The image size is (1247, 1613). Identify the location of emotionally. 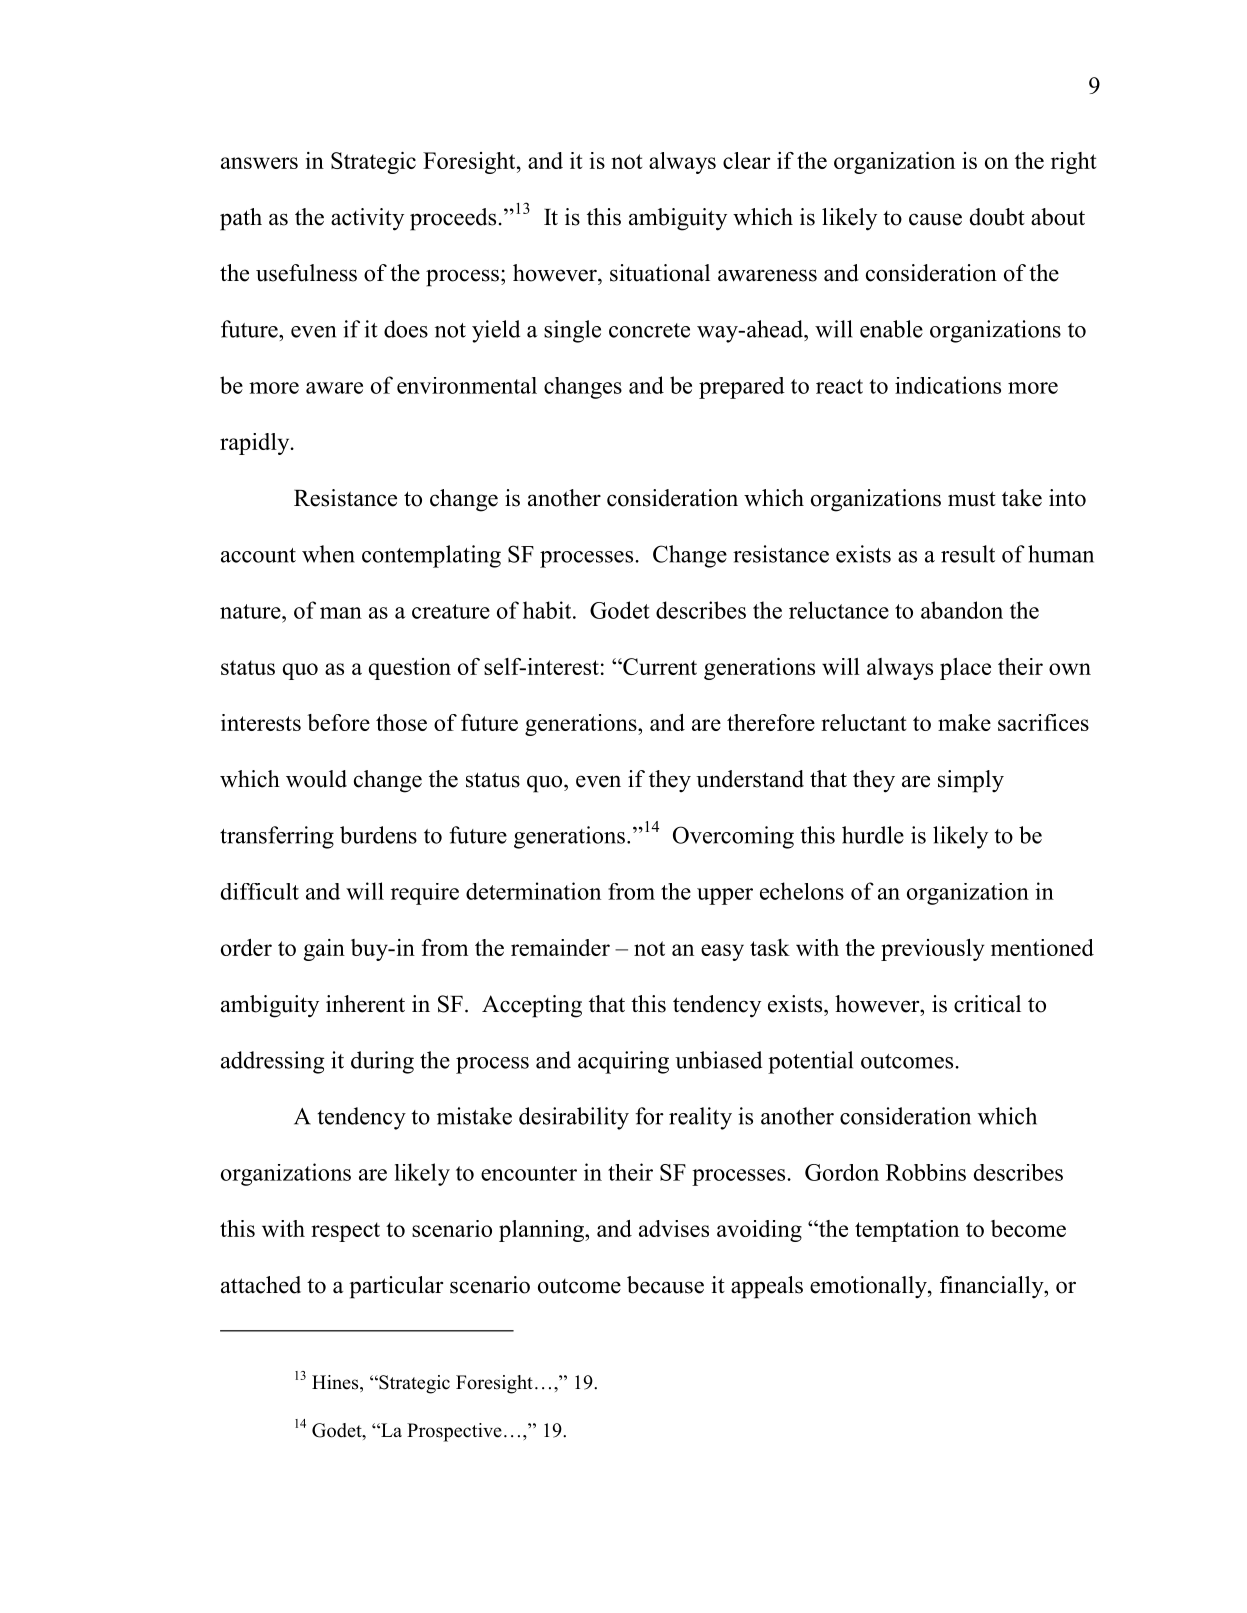
(869, 1287).
